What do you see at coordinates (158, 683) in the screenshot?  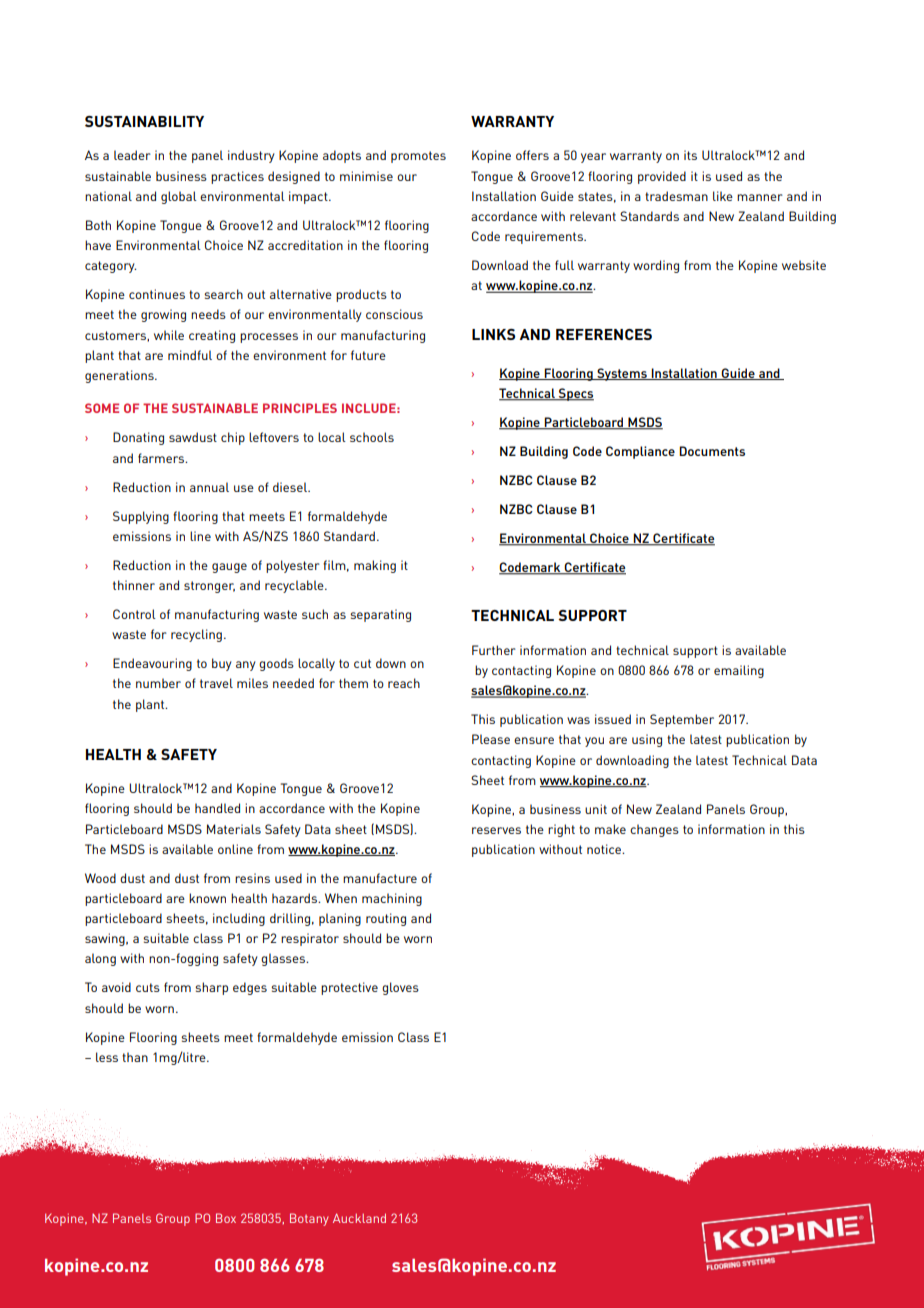 I see `number` at bounding box center [158, 683].
